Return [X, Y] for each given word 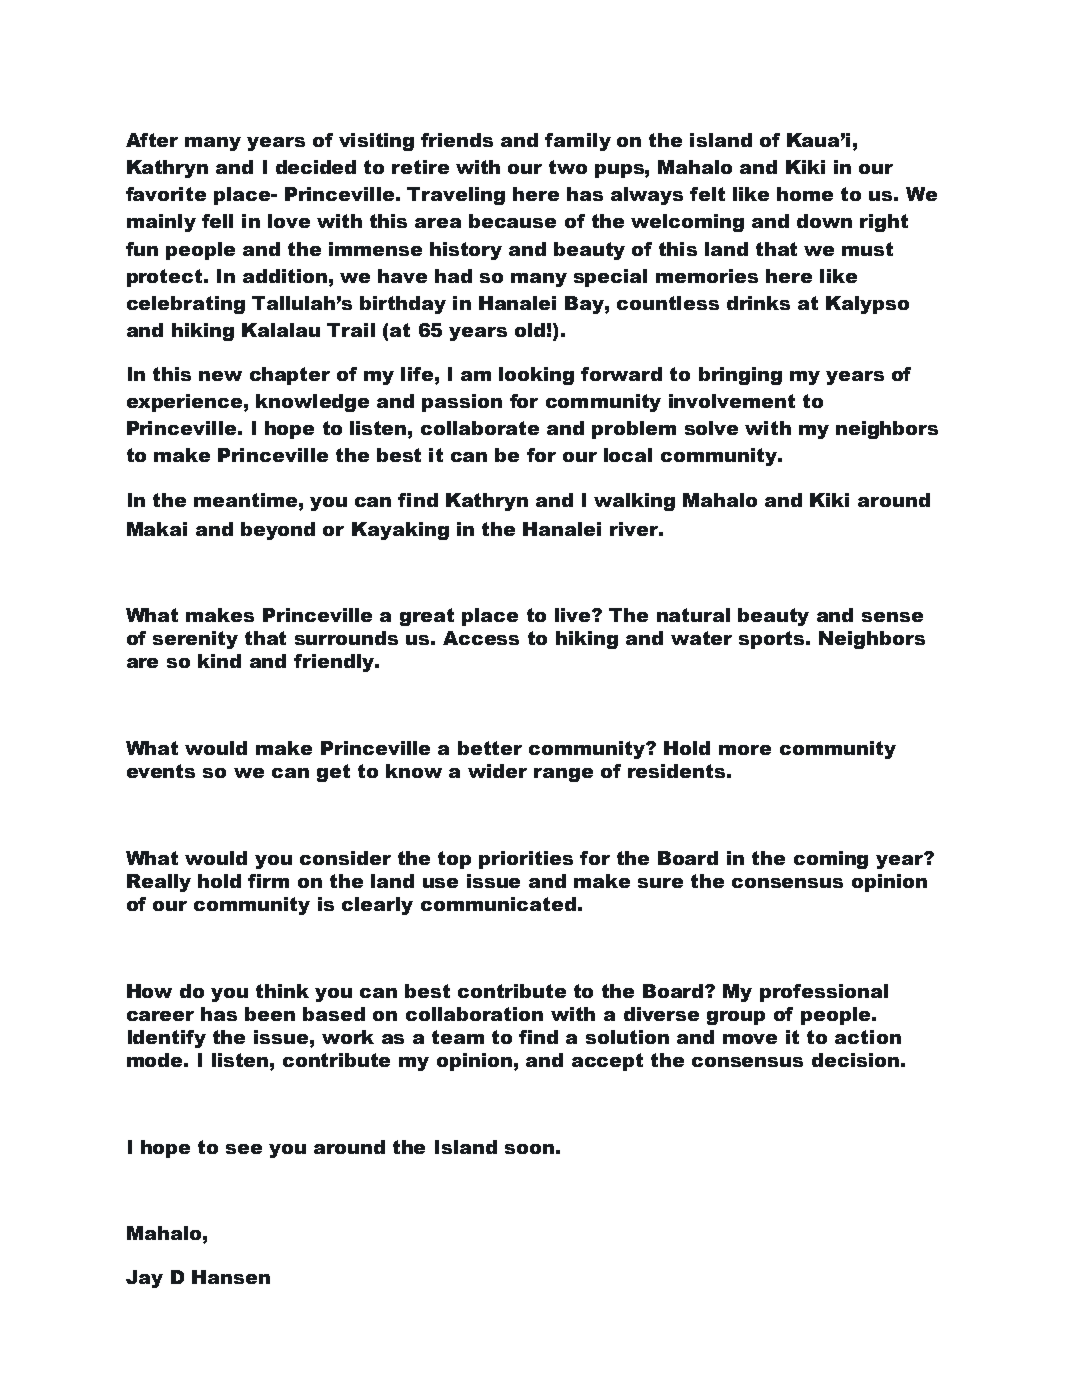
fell [217, 221]
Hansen [231, 1277]
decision [855, 1060]
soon [529, 1149]
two [568, 167]
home [805, 194]
